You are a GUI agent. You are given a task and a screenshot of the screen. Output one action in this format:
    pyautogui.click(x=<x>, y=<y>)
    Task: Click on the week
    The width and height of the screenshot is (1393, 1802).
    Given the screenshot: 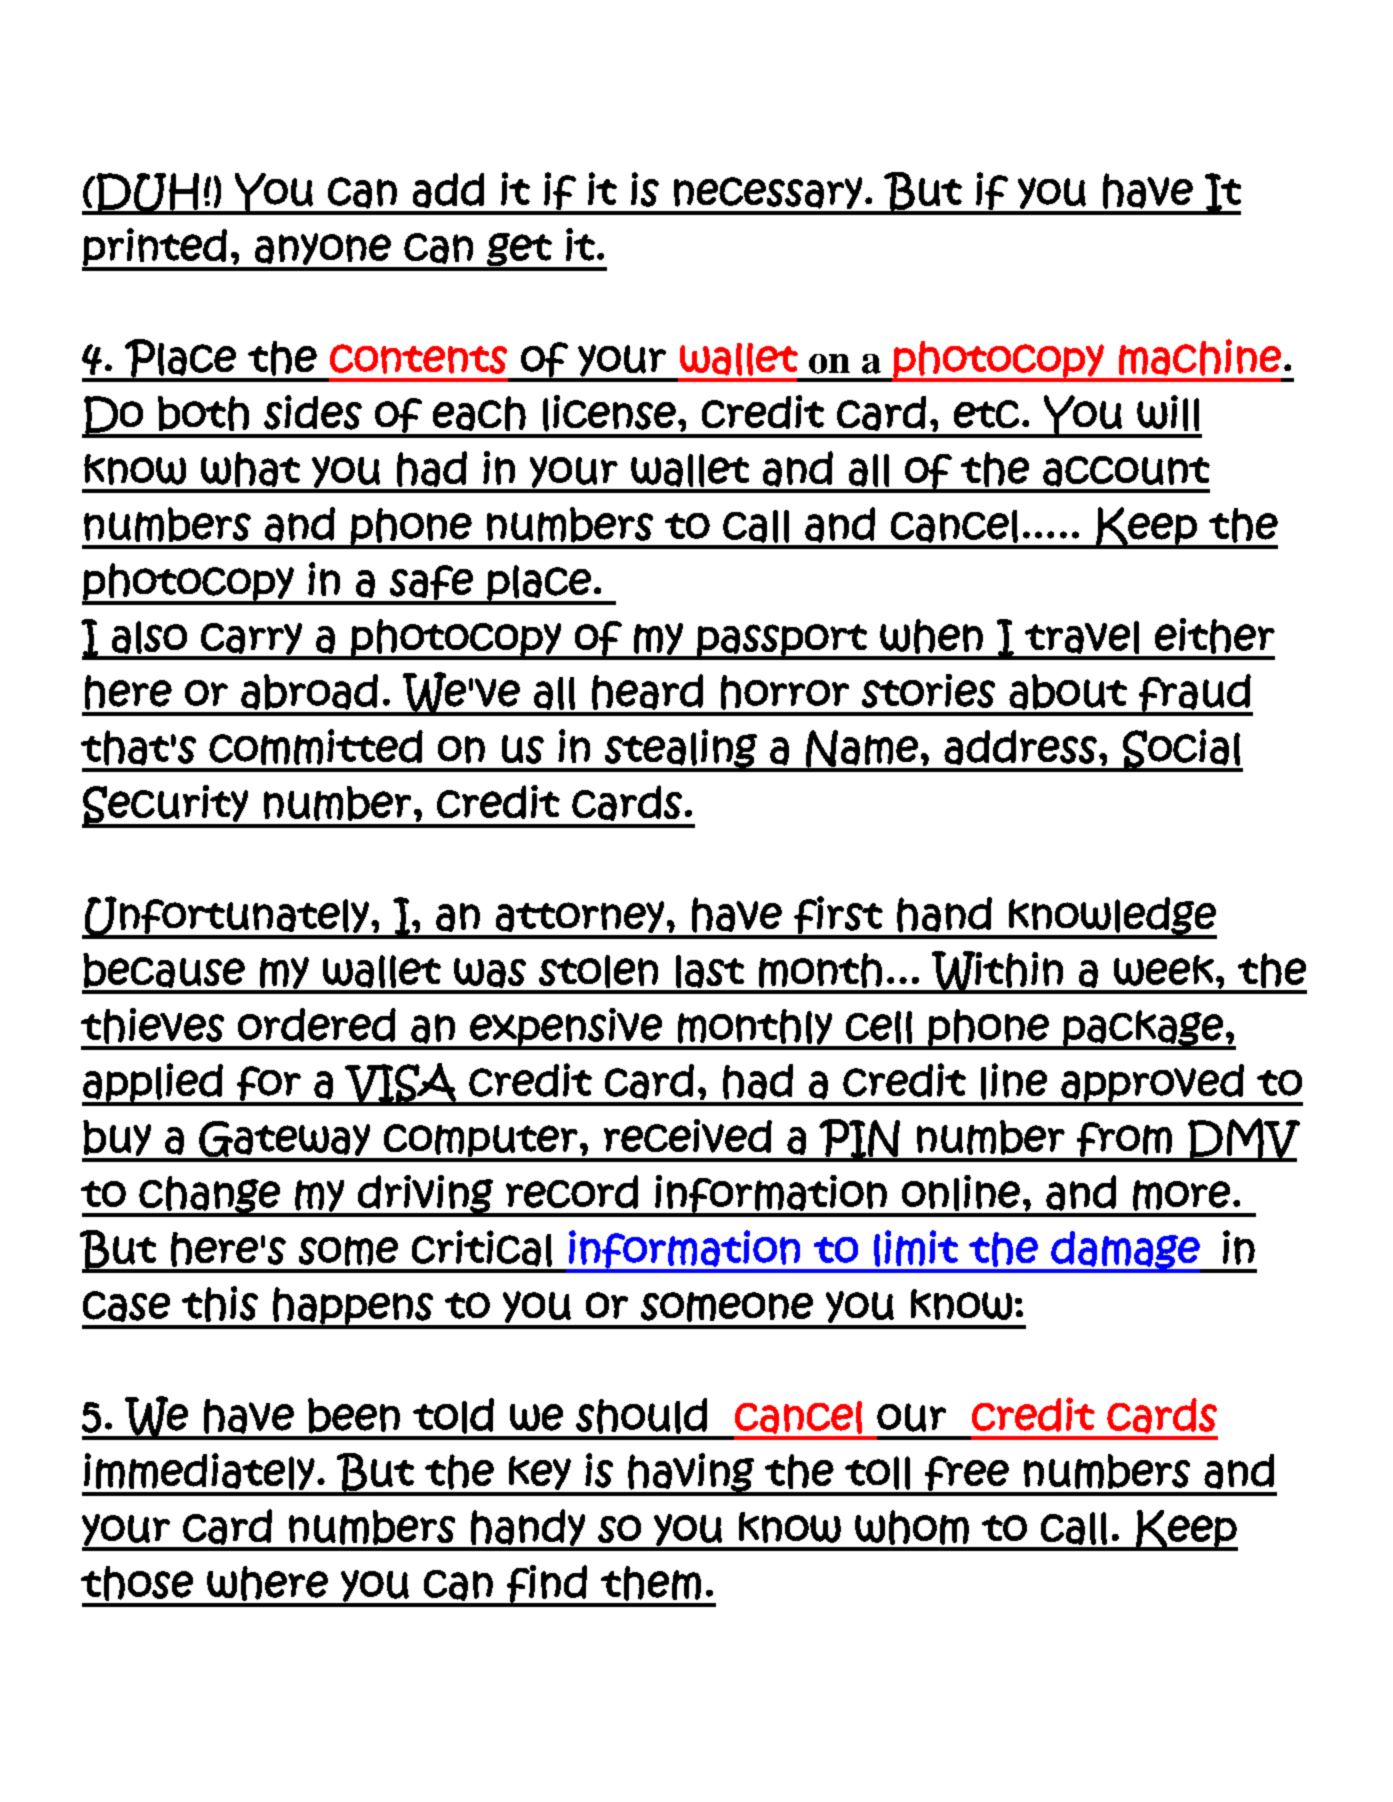 What is the action you would take?
    pyautogui.click(x=1164, y=970)
